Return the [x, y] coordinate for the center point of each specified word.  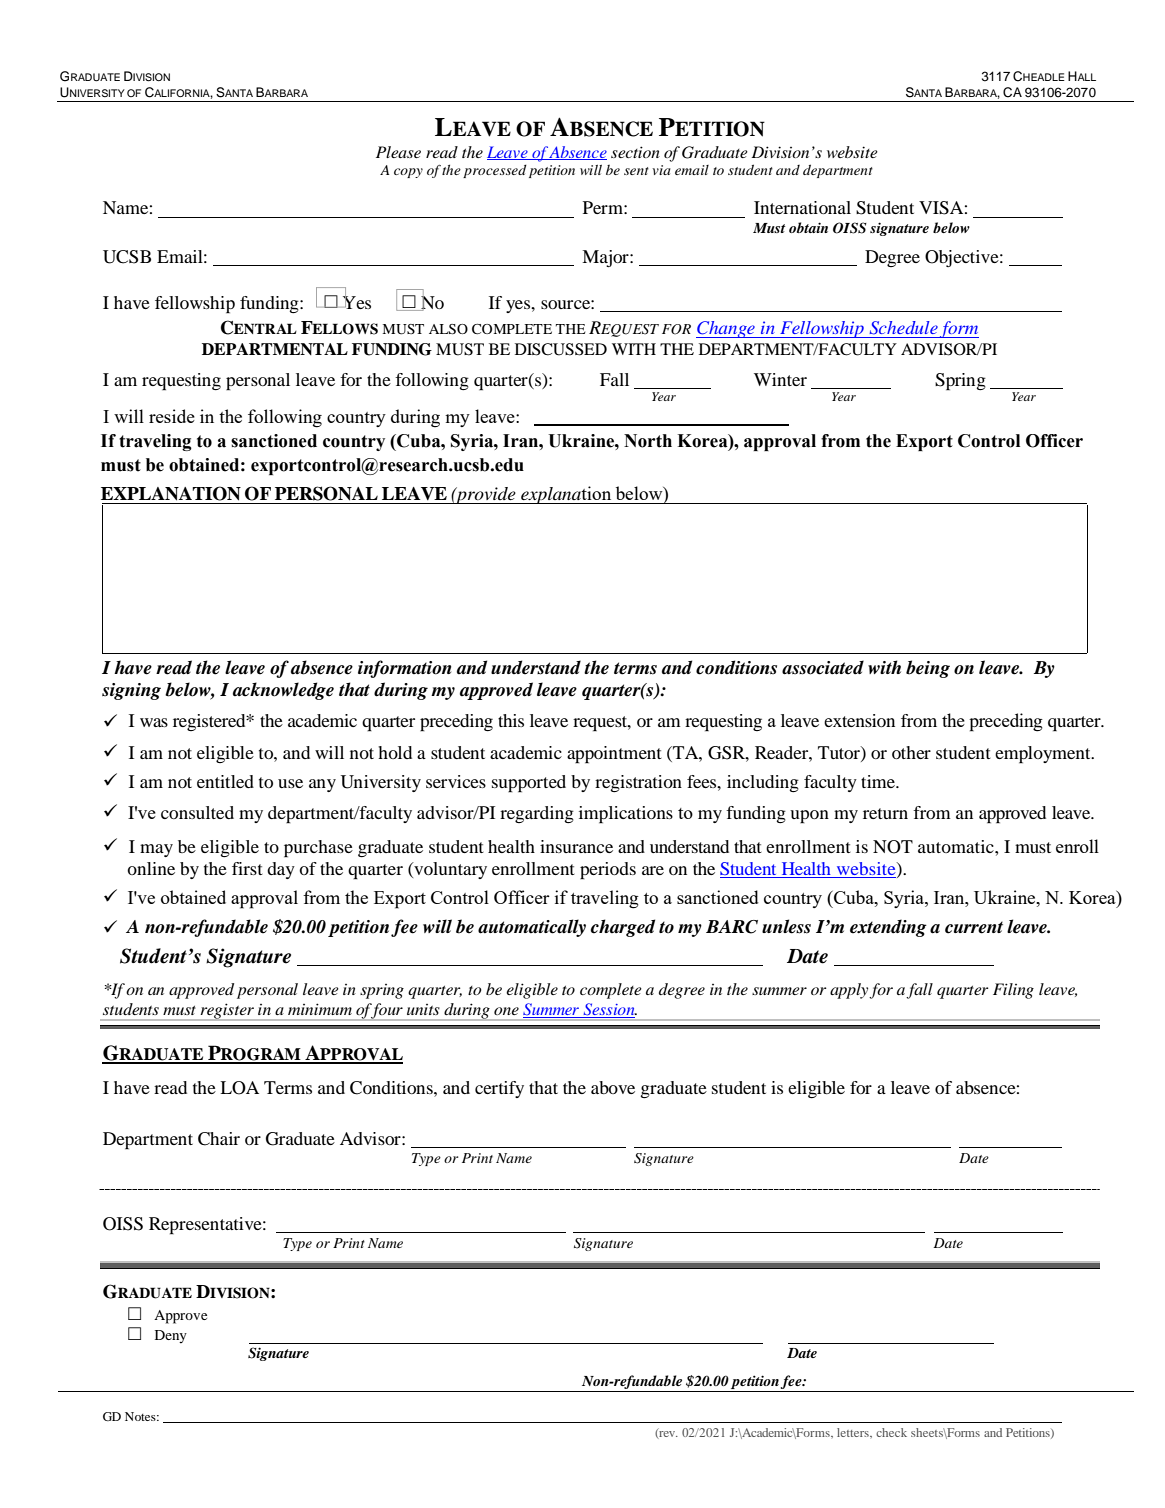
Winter [780, 379]
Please [398, 152]
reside [172, 416]
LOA [239, 1088]
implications [626, 815]
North [648, 441]
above [613, 1087]
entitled [225, 781]
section [635, 152]
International [802, 207]
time [879, 781]
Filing [1013, 991]
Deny [171, 1337]
